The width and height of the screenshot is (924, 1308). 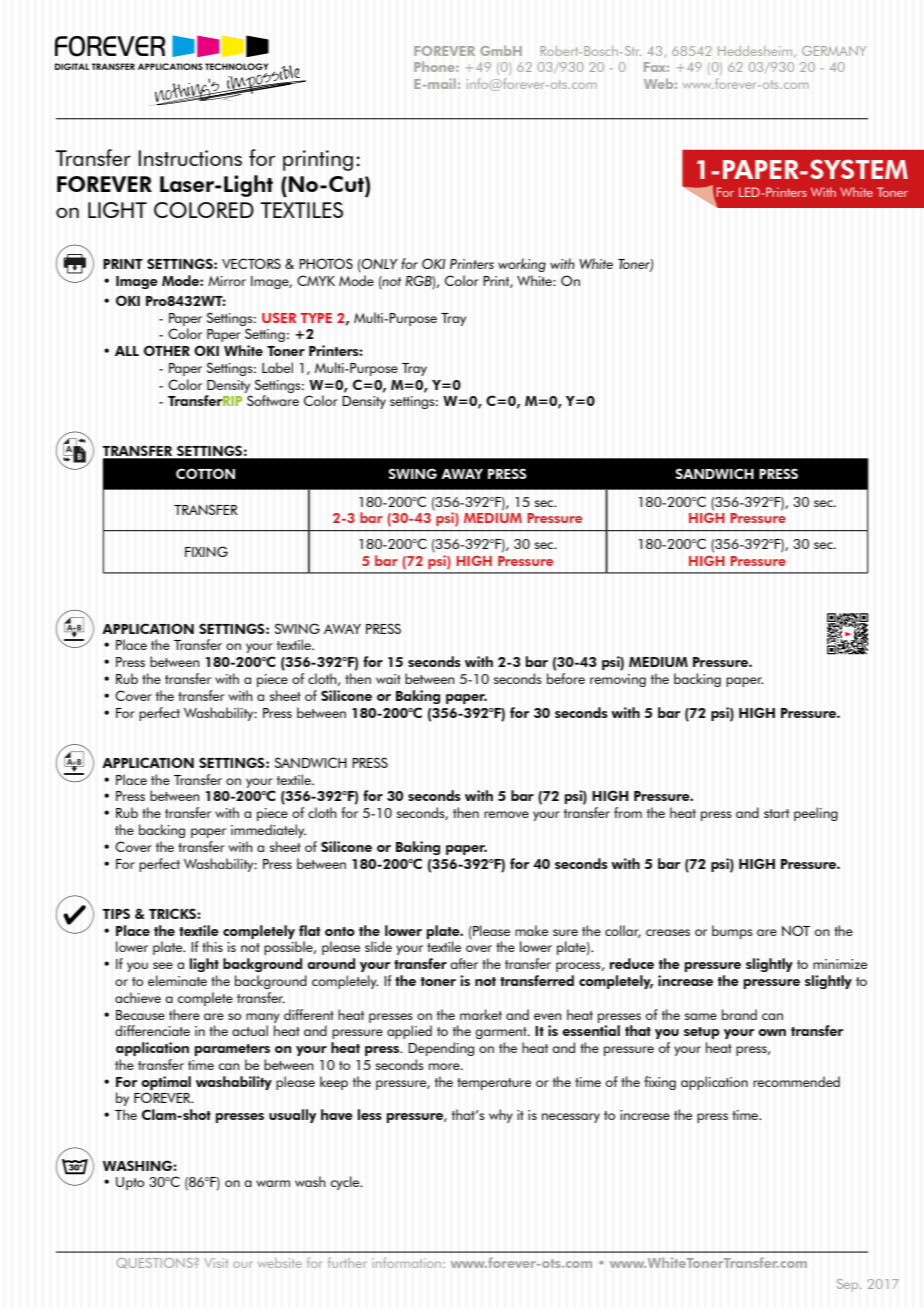 What do you see at coordinates (618, 680) in the screenshot?
I see `removing` at bounding box center [618, 680].
